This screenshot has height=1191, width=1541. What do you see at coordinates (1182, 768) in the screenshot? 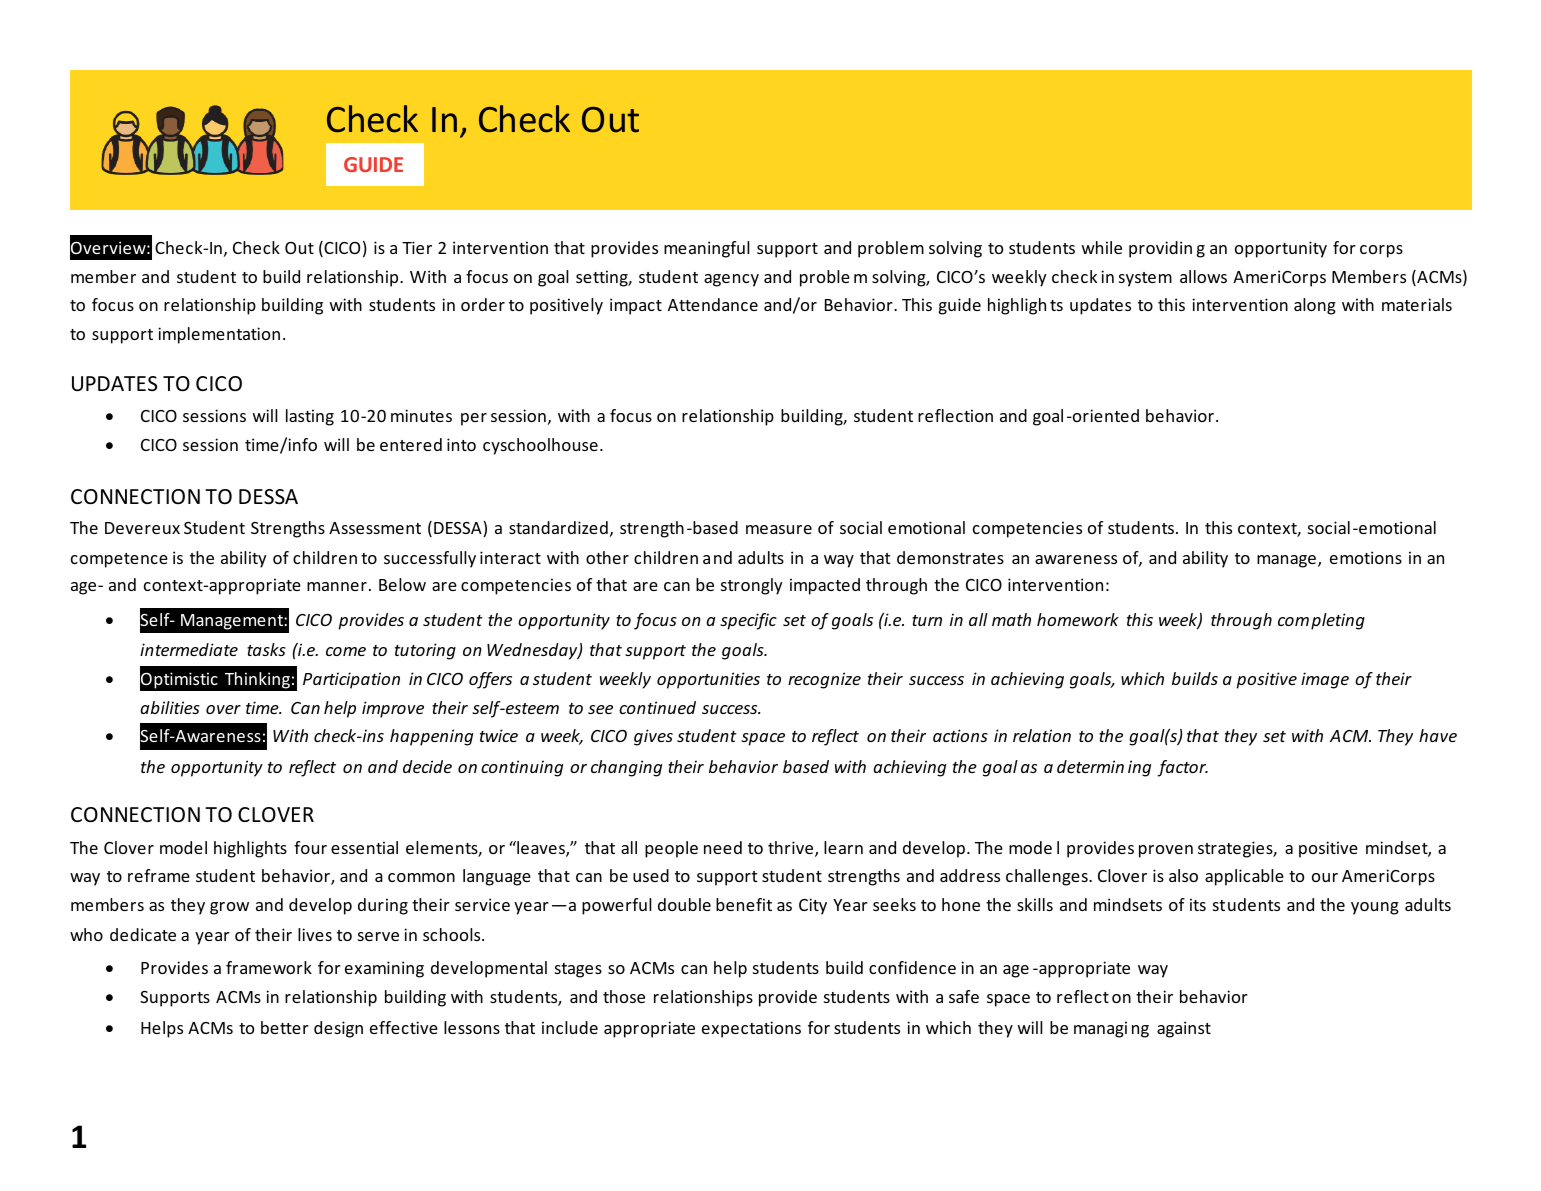
I see `factor` at bounding box center [1182, 768].
